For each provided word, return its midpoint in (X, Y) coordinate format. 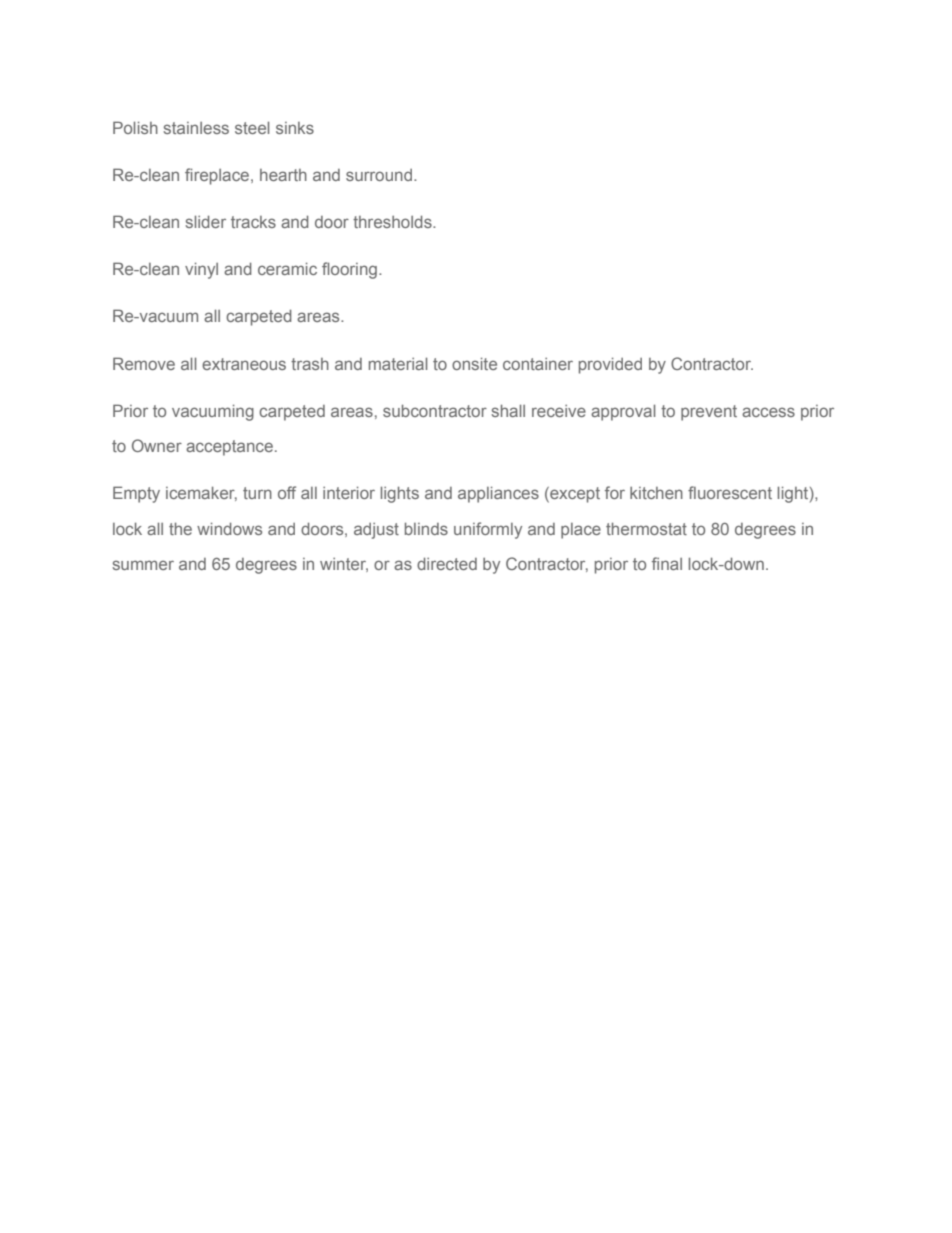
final (667, 563)
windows (229, 528)
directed (447, 563)
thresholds (393, 221)
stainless (196, 128)
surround (380, 175)
